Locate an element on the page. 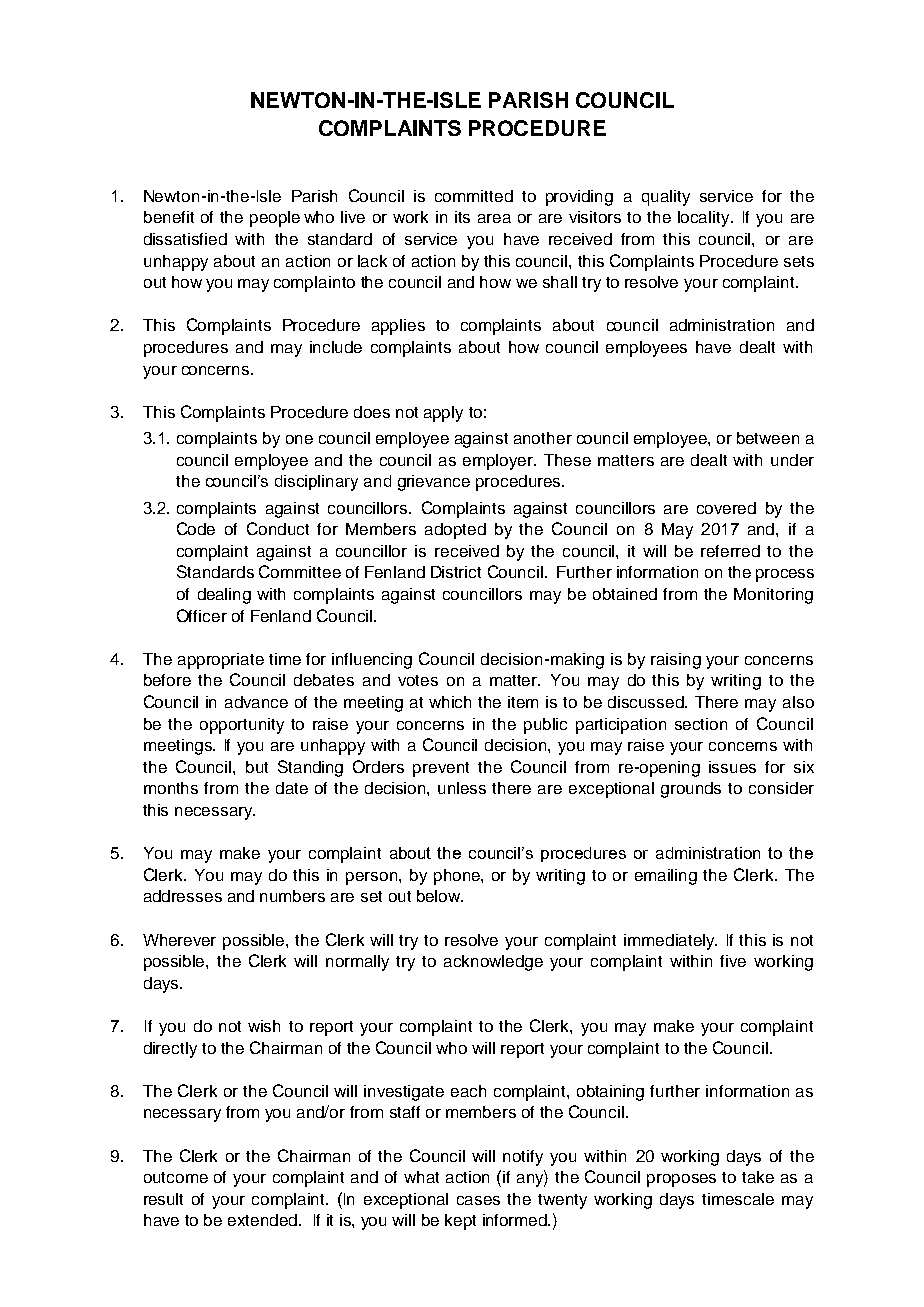  advance is located at coordinates (256, 702).
